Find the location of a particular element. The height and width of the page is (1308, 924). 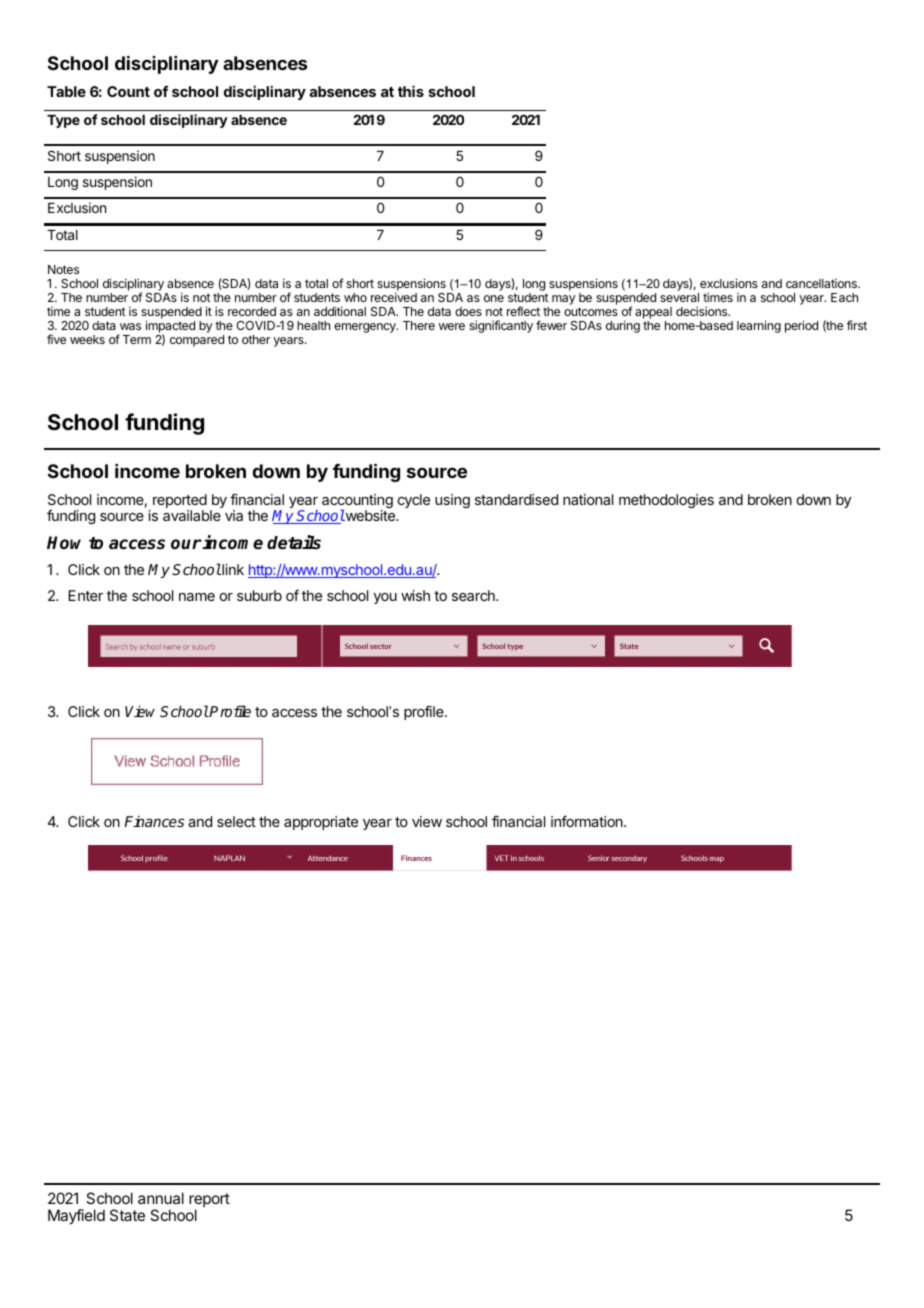

appropriate is located at coordinates (321, 823).
